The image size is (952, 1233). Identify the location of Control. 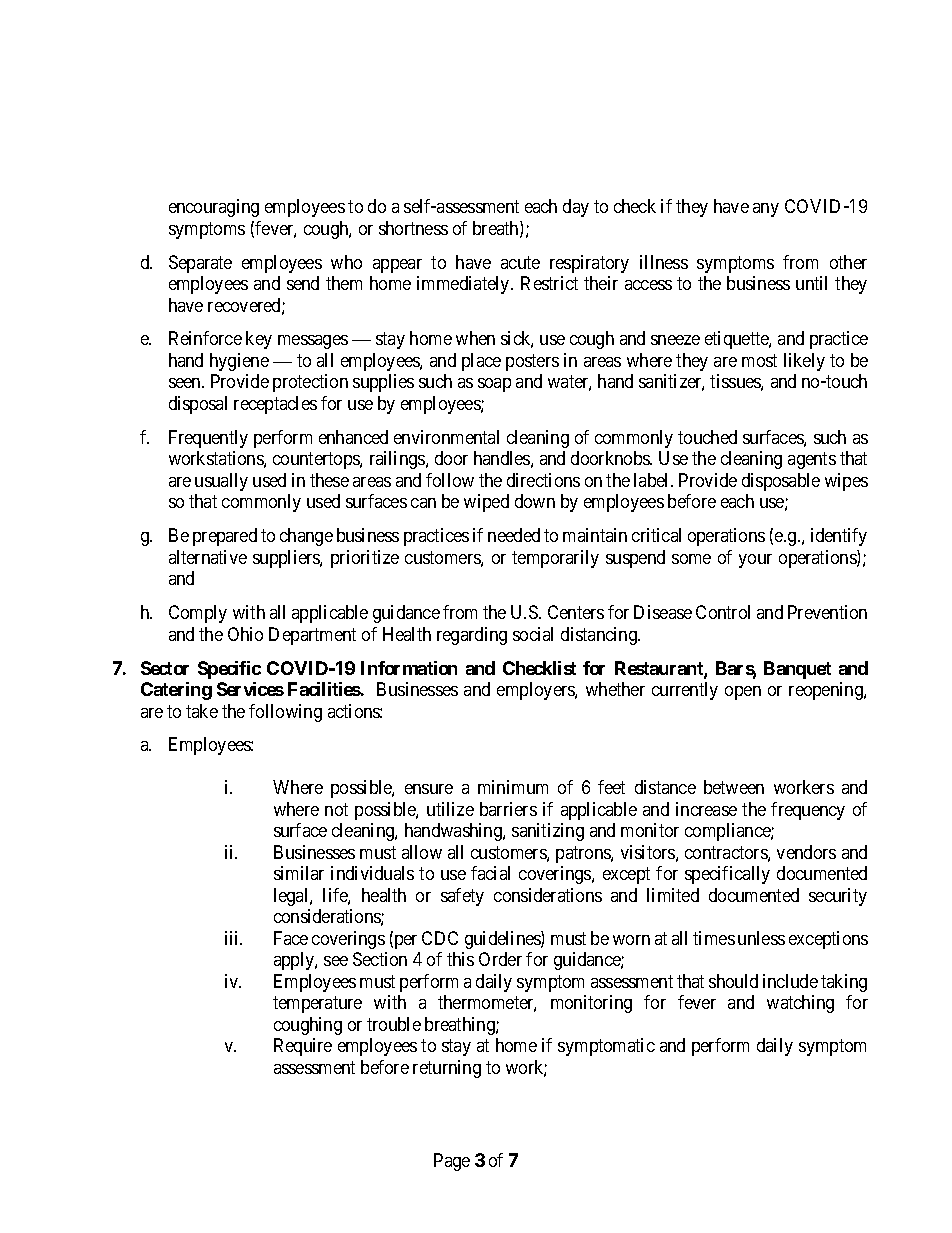
(723, 612).
